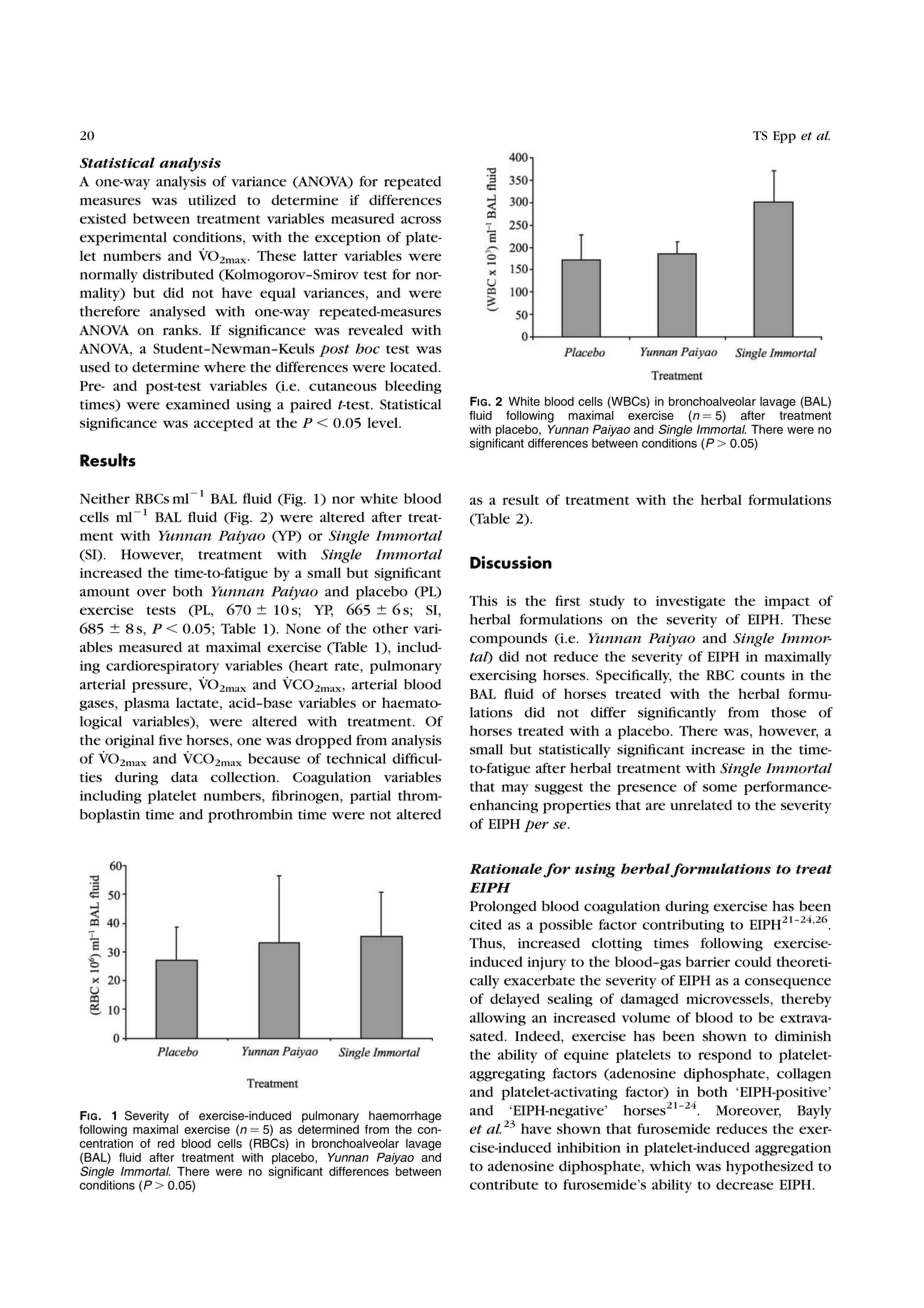  What do you see at coordinates (184, 777) in the document?
I see `data` at bounding box center [184, 777].
